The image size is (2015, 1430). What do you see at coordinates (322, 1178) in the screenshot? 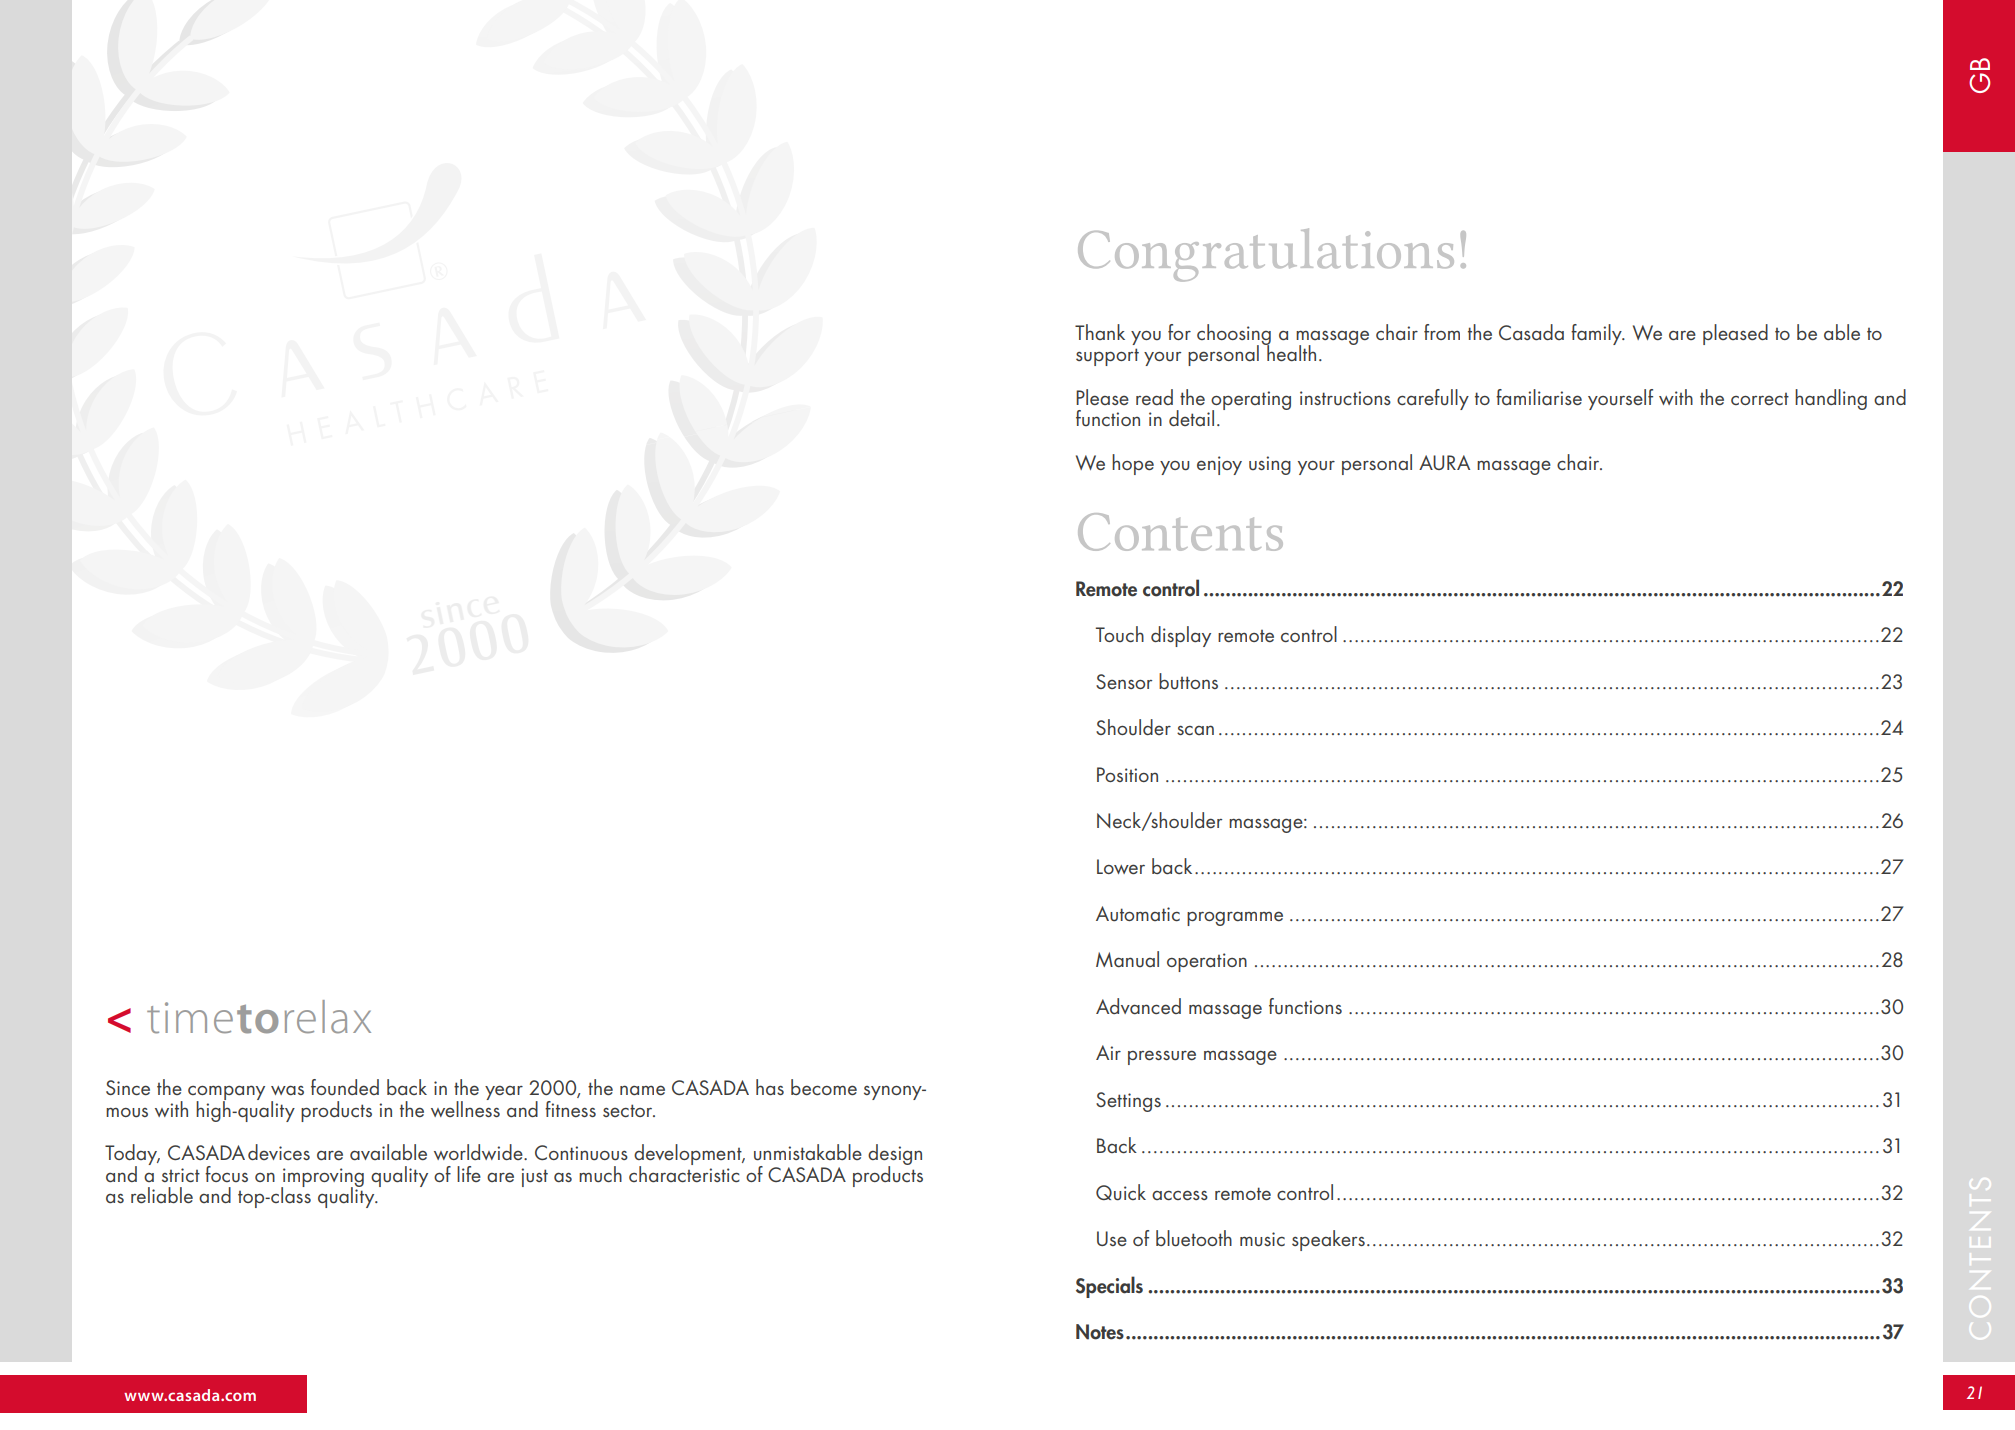
I see `improving` at bounding box center [322, 1178].
